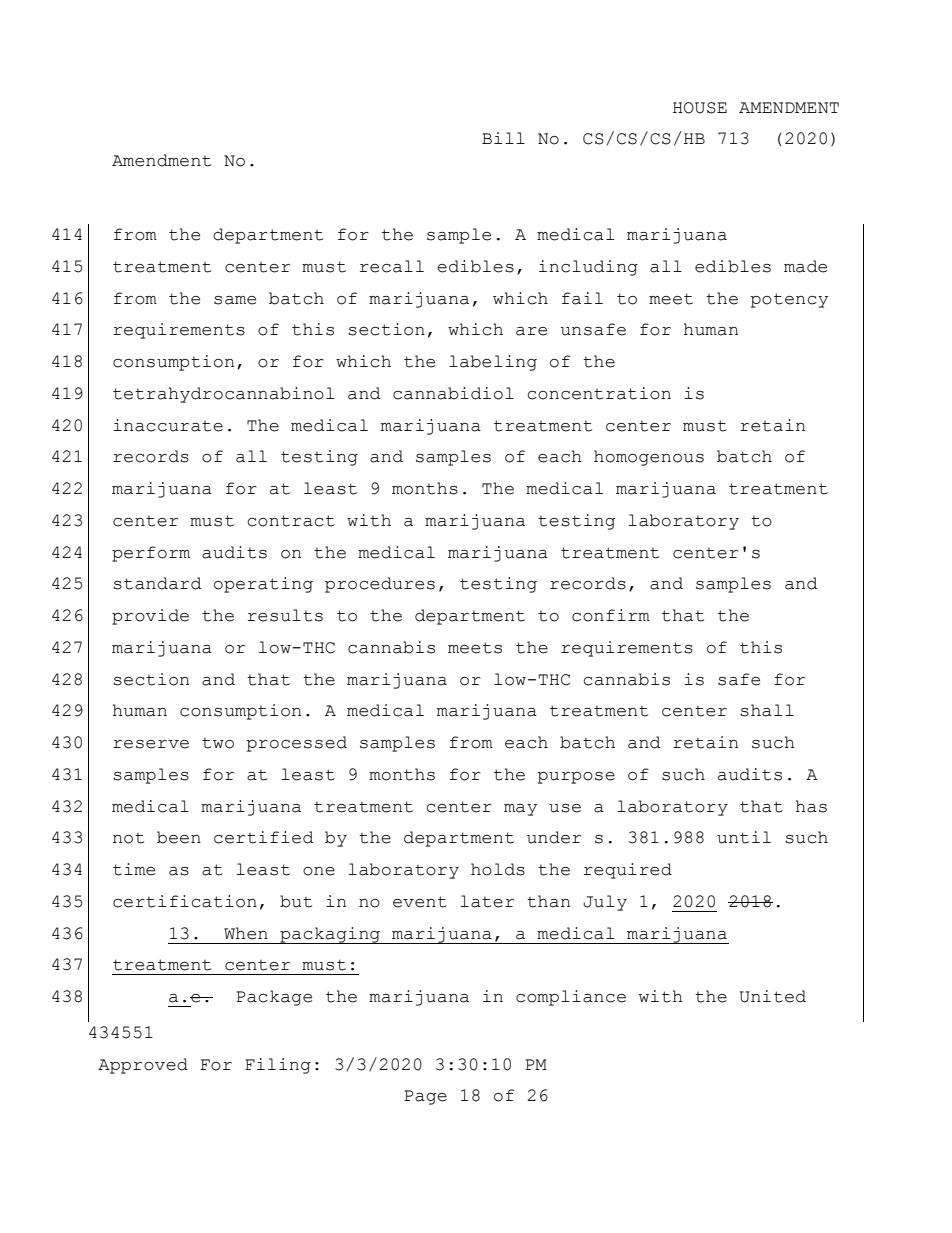  I want to click on been, so click(179, 837).
